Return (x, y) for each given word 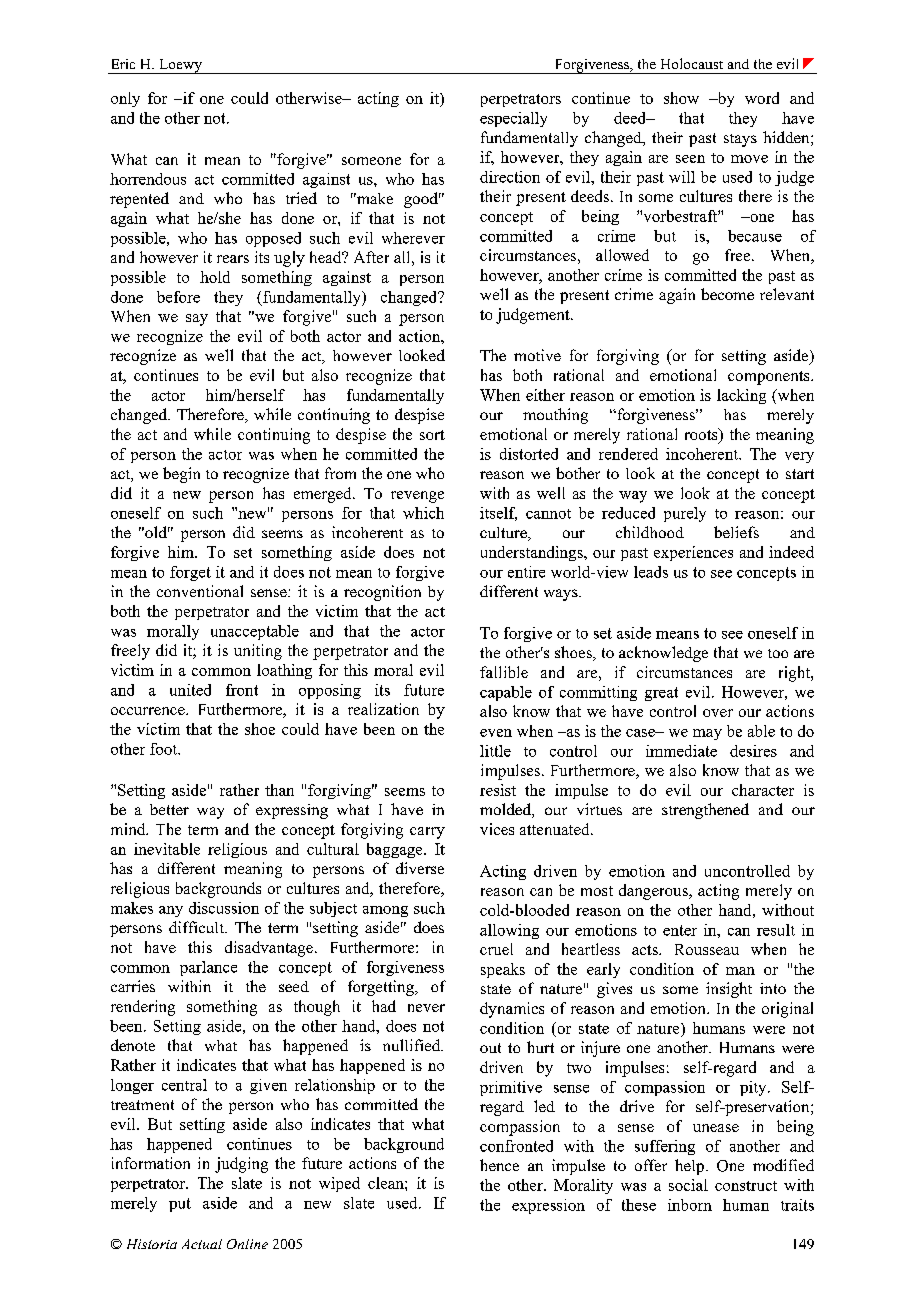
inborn (690, 1205)
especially (513, 119)
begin (181, 475)
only (125, 99)
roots (702, 435)
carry (427, 833)
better (169, 809)
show (681, 98)
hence (499, 1165)
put (180, 1205)
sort (432, 435)
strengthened (705, 811)
